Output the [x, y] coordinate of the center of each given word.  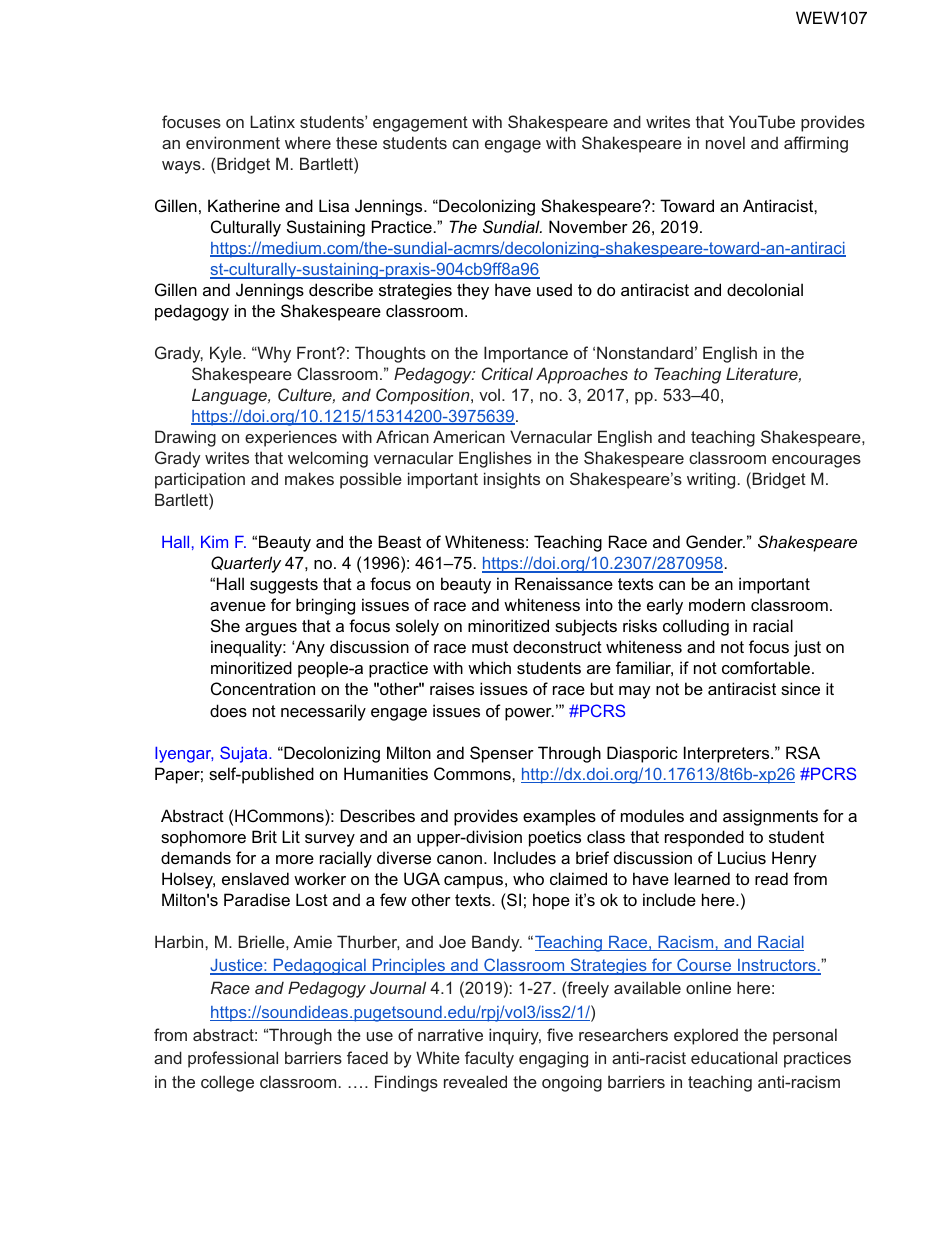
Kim [214, 542]
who [528, 878]
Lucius [742, 857]
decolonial [765, 289]
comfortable [766, 667]
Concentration [263, 688]
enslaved [255, 878]
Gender [715, 541]
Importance [526, 354]
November [588, 226]
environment [233, 142]
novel [725, 142]
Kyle [227, 354]
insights [512, 480]
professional [233, 1059]
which [489, 667]
